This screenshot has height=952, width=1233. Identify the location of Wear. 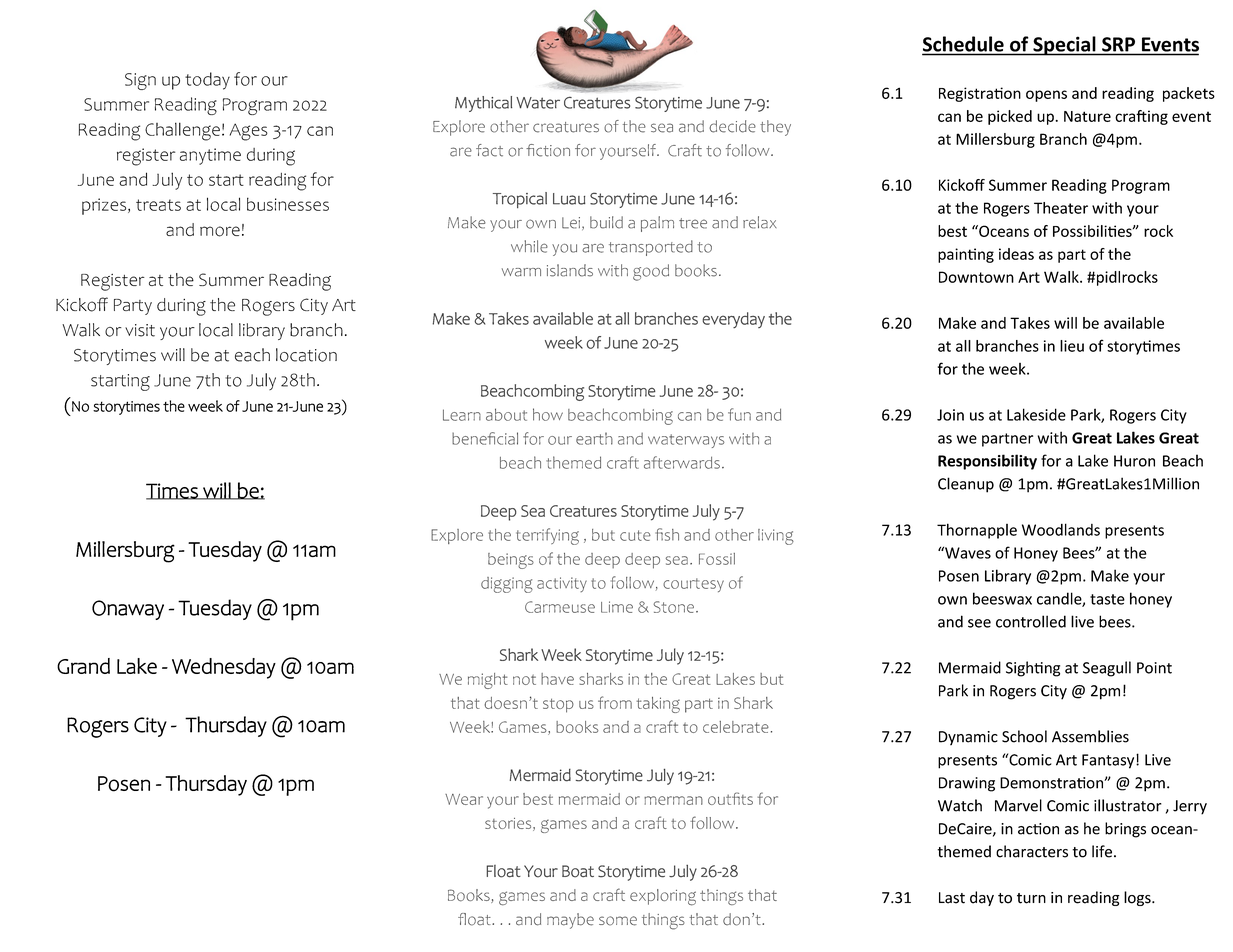
(464, 799).
